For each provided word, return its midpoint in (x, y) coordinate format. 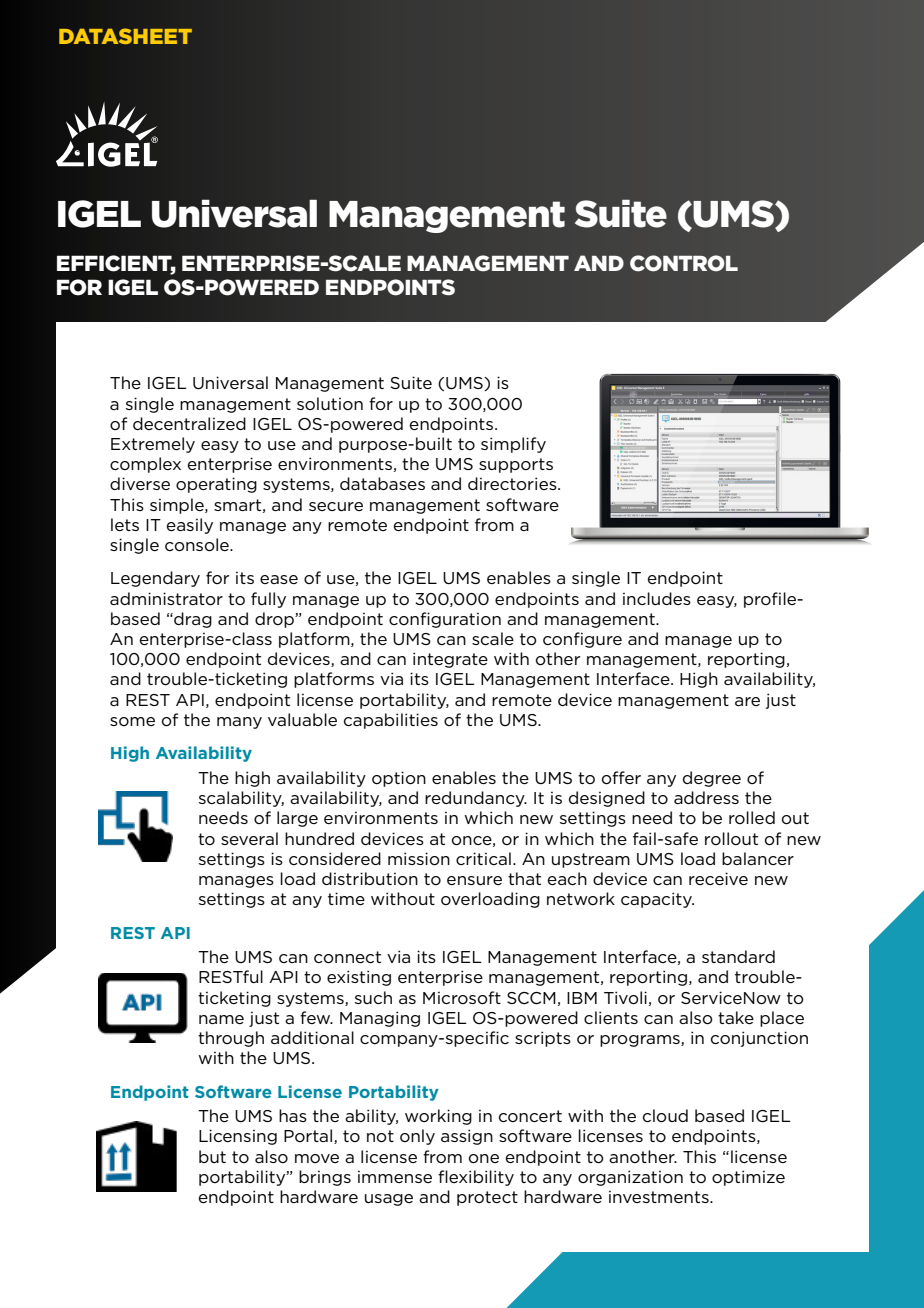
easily (190, 526)
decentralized (189, 423)
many (239, 723)
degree (712, 779)
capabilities (391, 721)
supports (516, 465)
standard (738, 956)
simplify (513, 445)
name (221, 1019)
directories (513, 484)
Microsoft (462, 998)
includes (657, 598)
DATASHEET (125, 36)
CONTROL (684, 263)
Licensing (238, 1137)
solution (330, 403)
